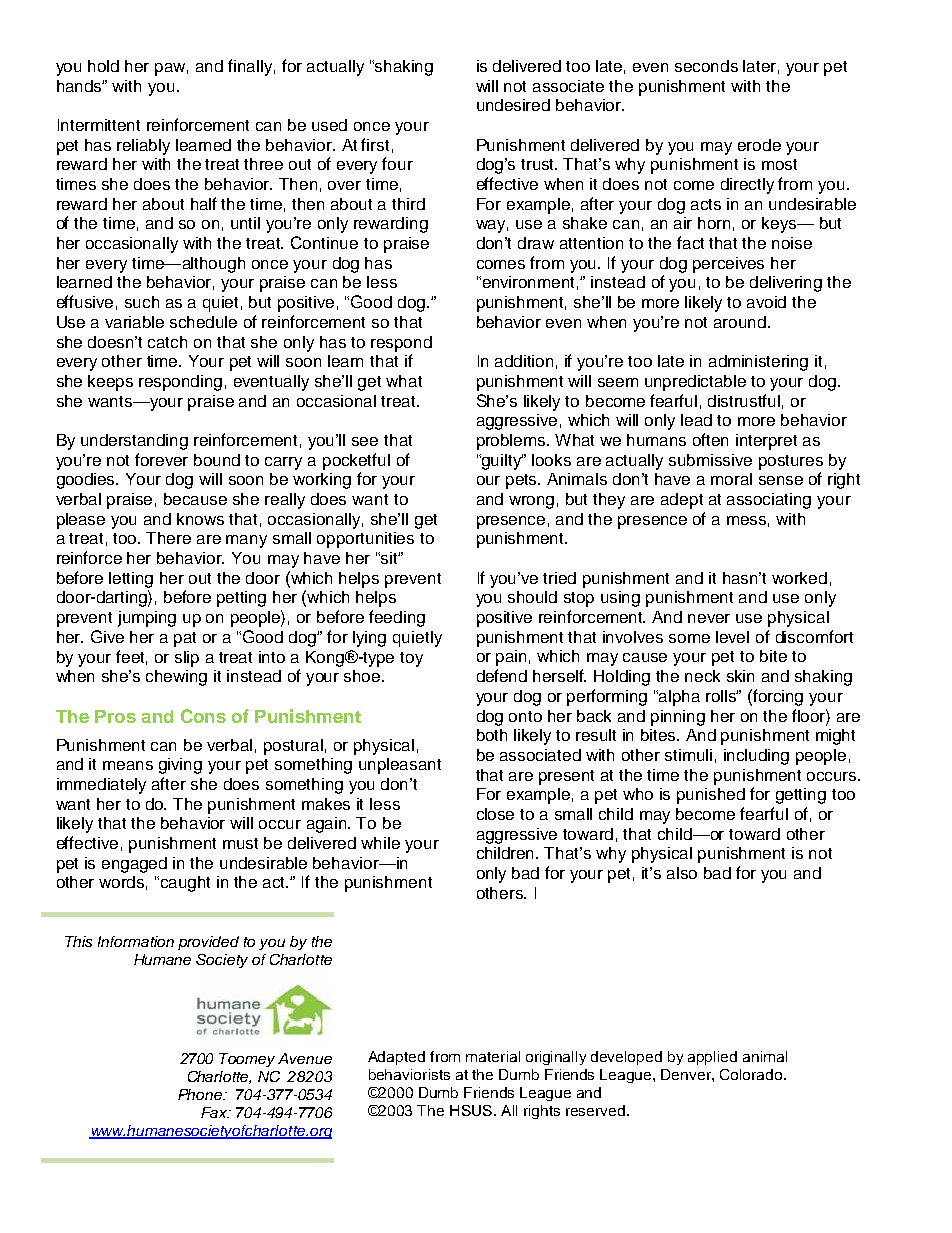  What do you see at coordinates (180, 766) in the page?
I see `giving` at bounding box center [180, 766].
